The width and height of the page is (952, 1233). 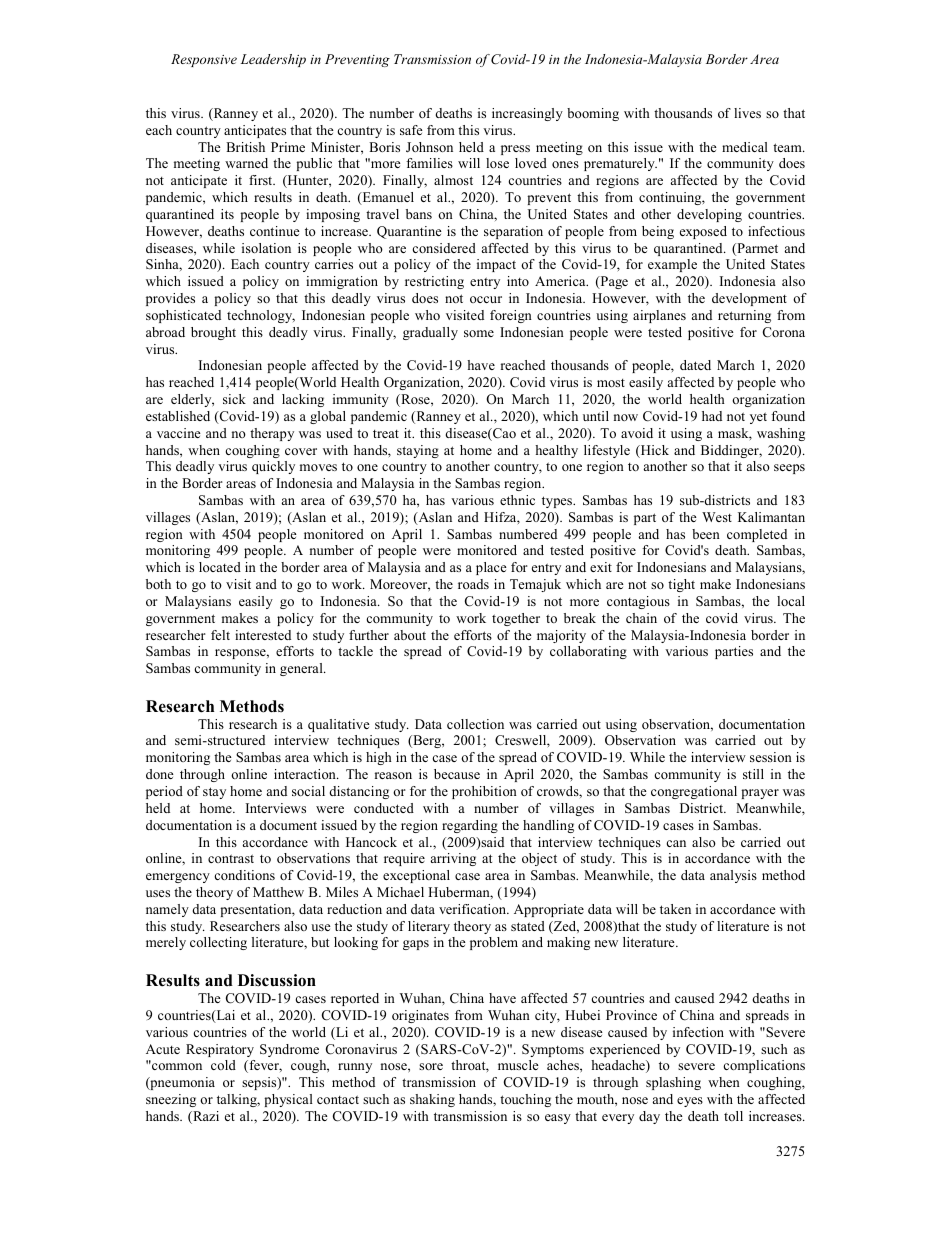 I want to click on lives, so click(x=747, y=113).
